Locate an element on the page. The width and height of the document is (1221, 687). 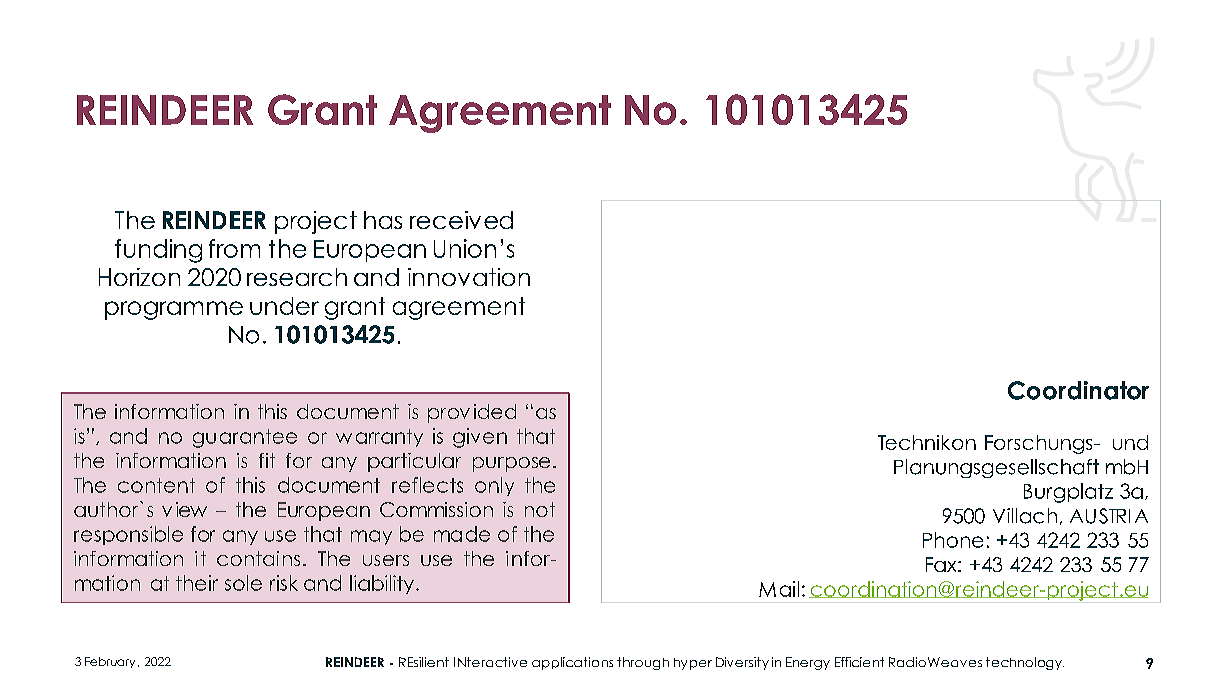
technology is located at coordinates (1025, 663).
